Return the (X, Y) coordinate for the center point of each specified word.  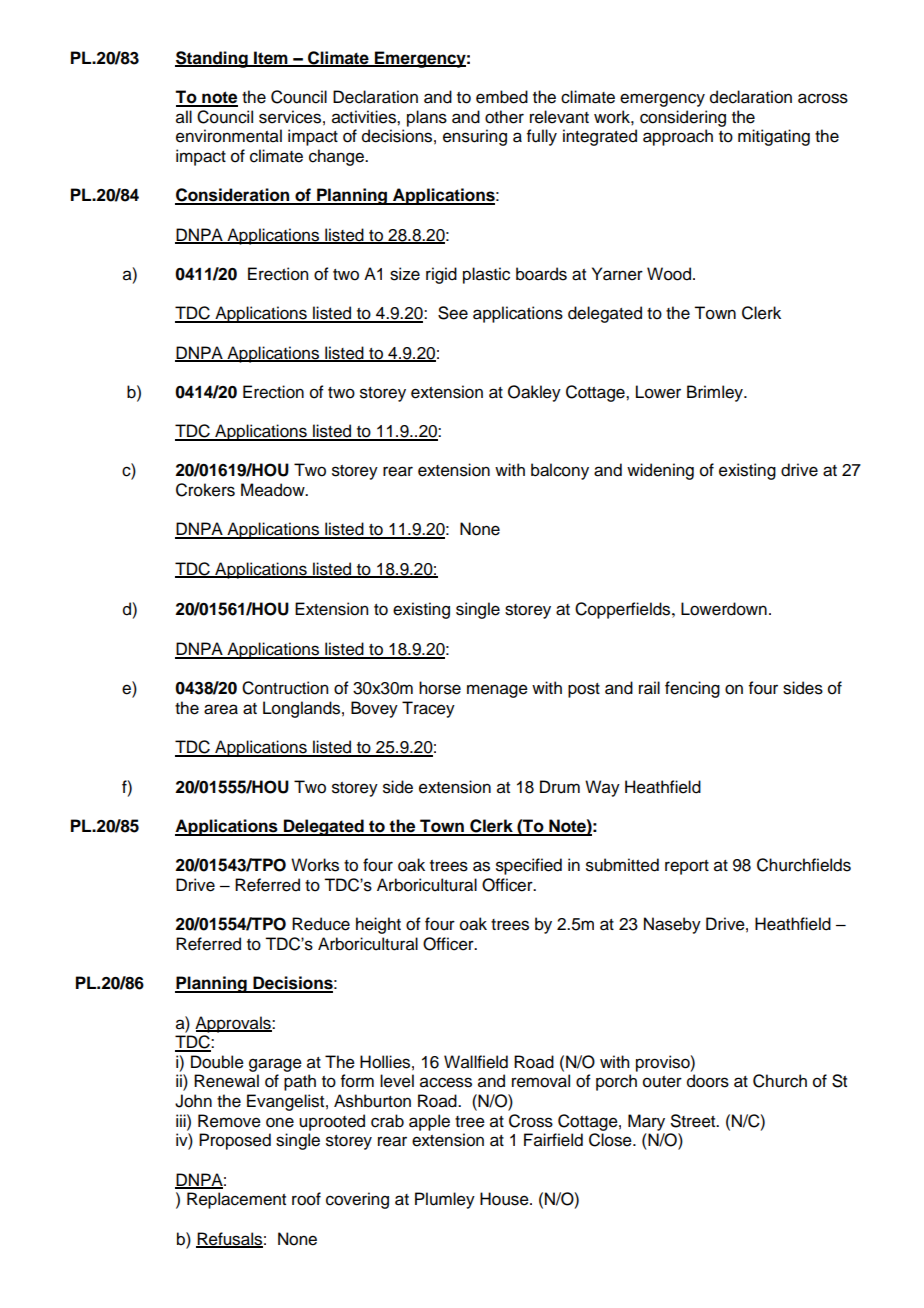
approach (678, 137)
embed (502, 97)
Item (271, 58)
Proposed (235, 1141)
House (505, 1199)
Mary (646, 1122)
